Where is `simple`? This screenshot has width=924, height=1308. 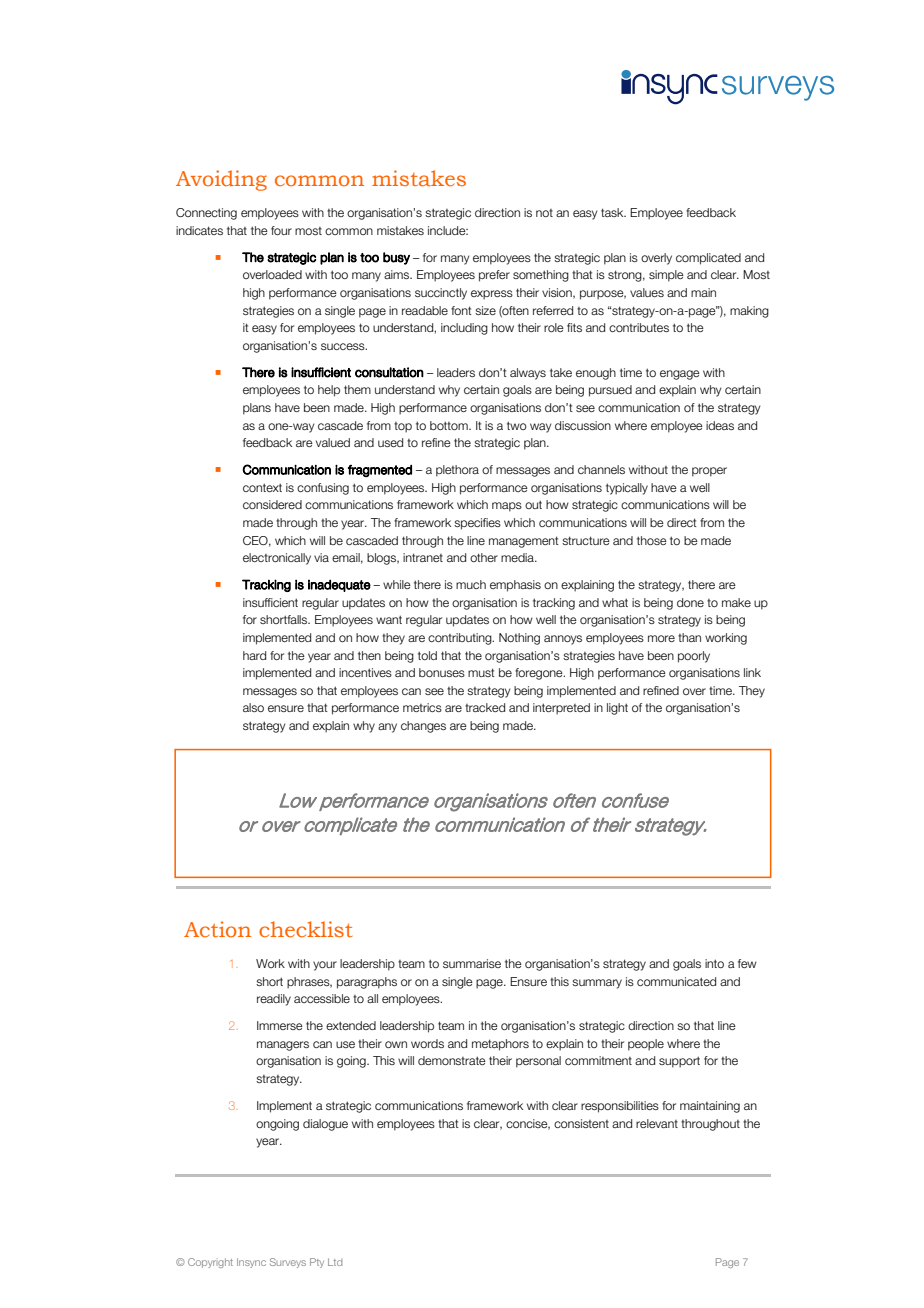
simple is located at coordinates (666, 276).
